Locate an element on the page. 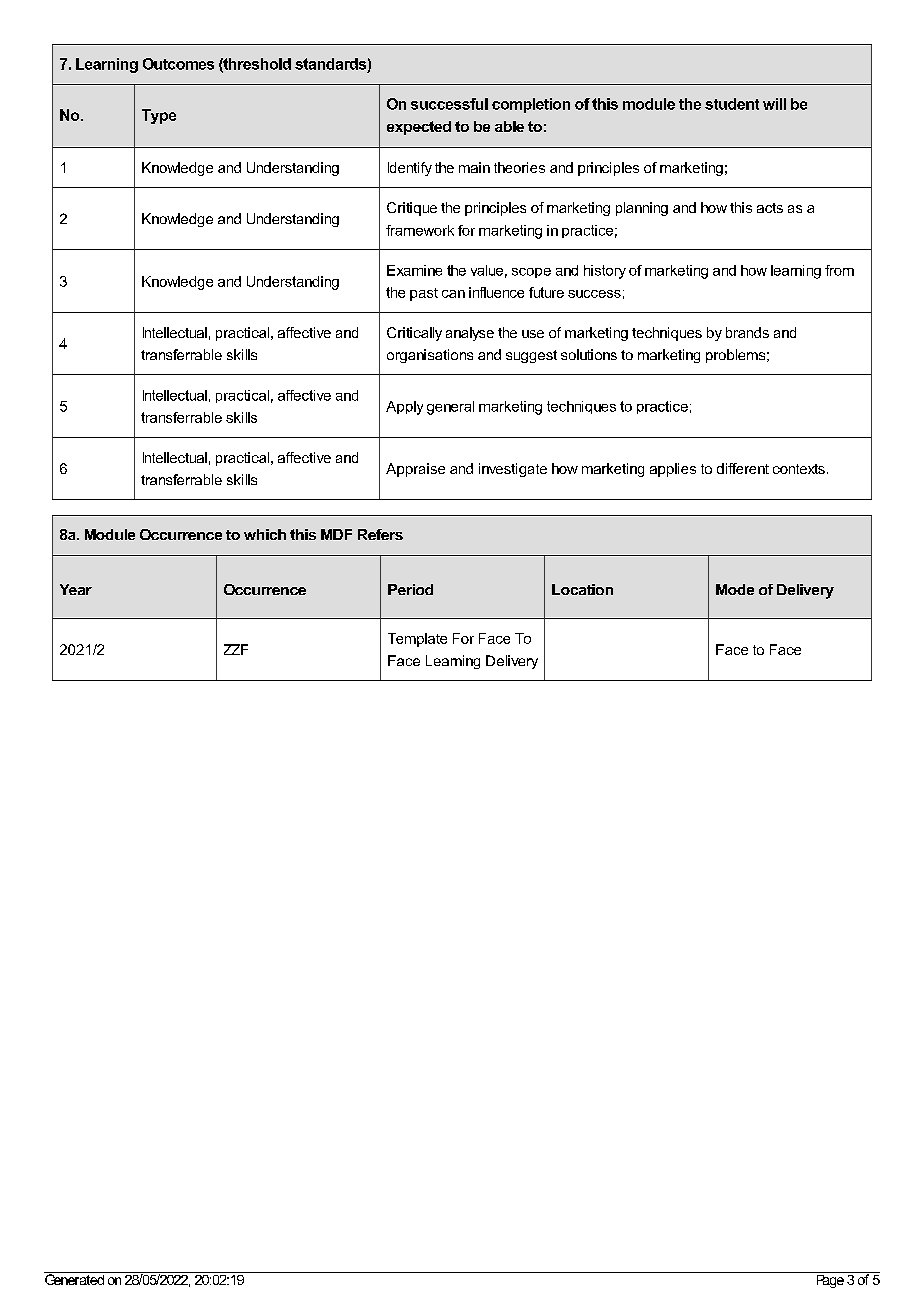  expected is located at coordinates (419, 128).
